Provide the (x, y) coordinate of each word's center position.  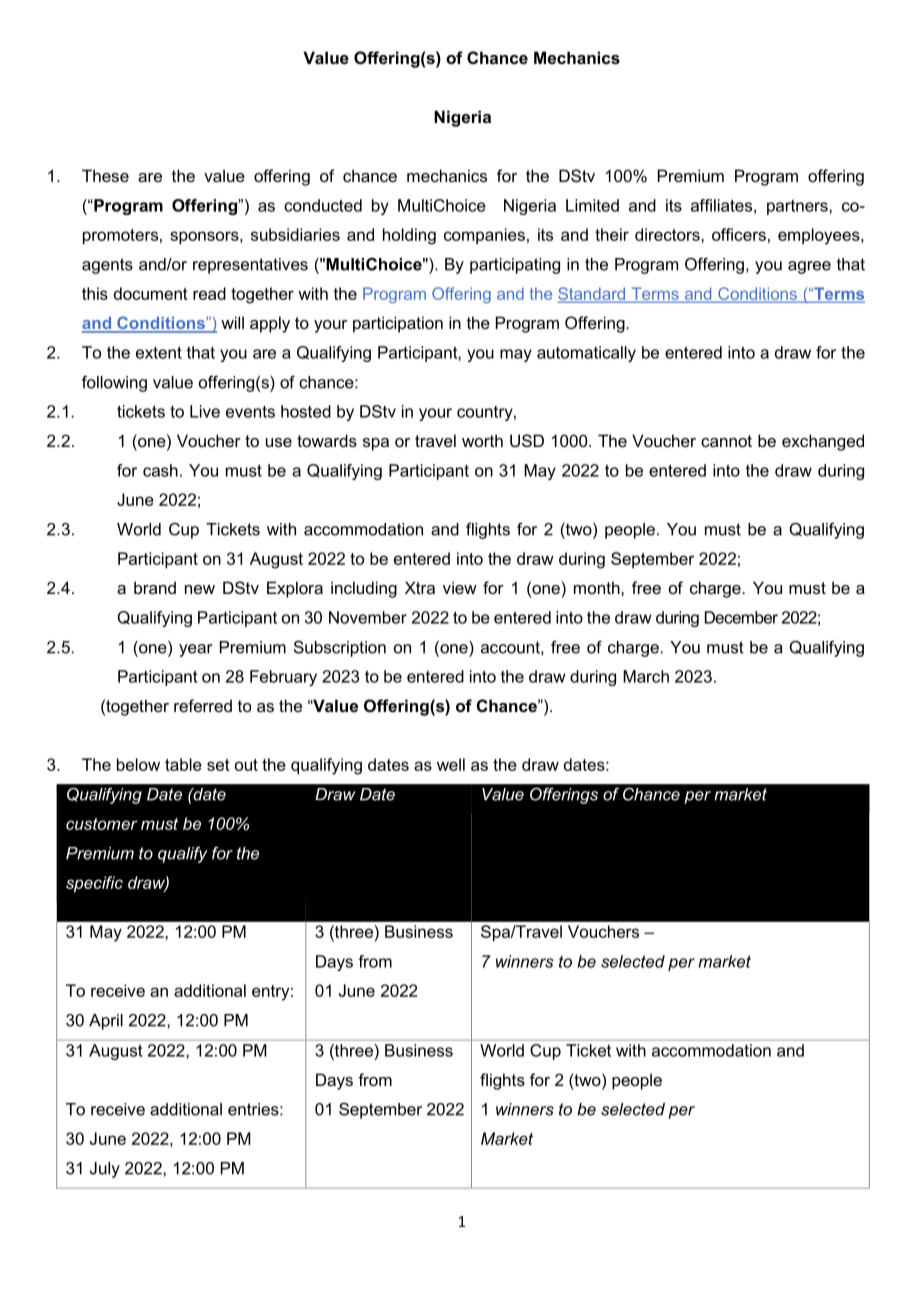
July (105, 1170)
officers (739, 234)
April (106, 1022)
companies (484, 236)
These (105, 175)
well (451, 764)
